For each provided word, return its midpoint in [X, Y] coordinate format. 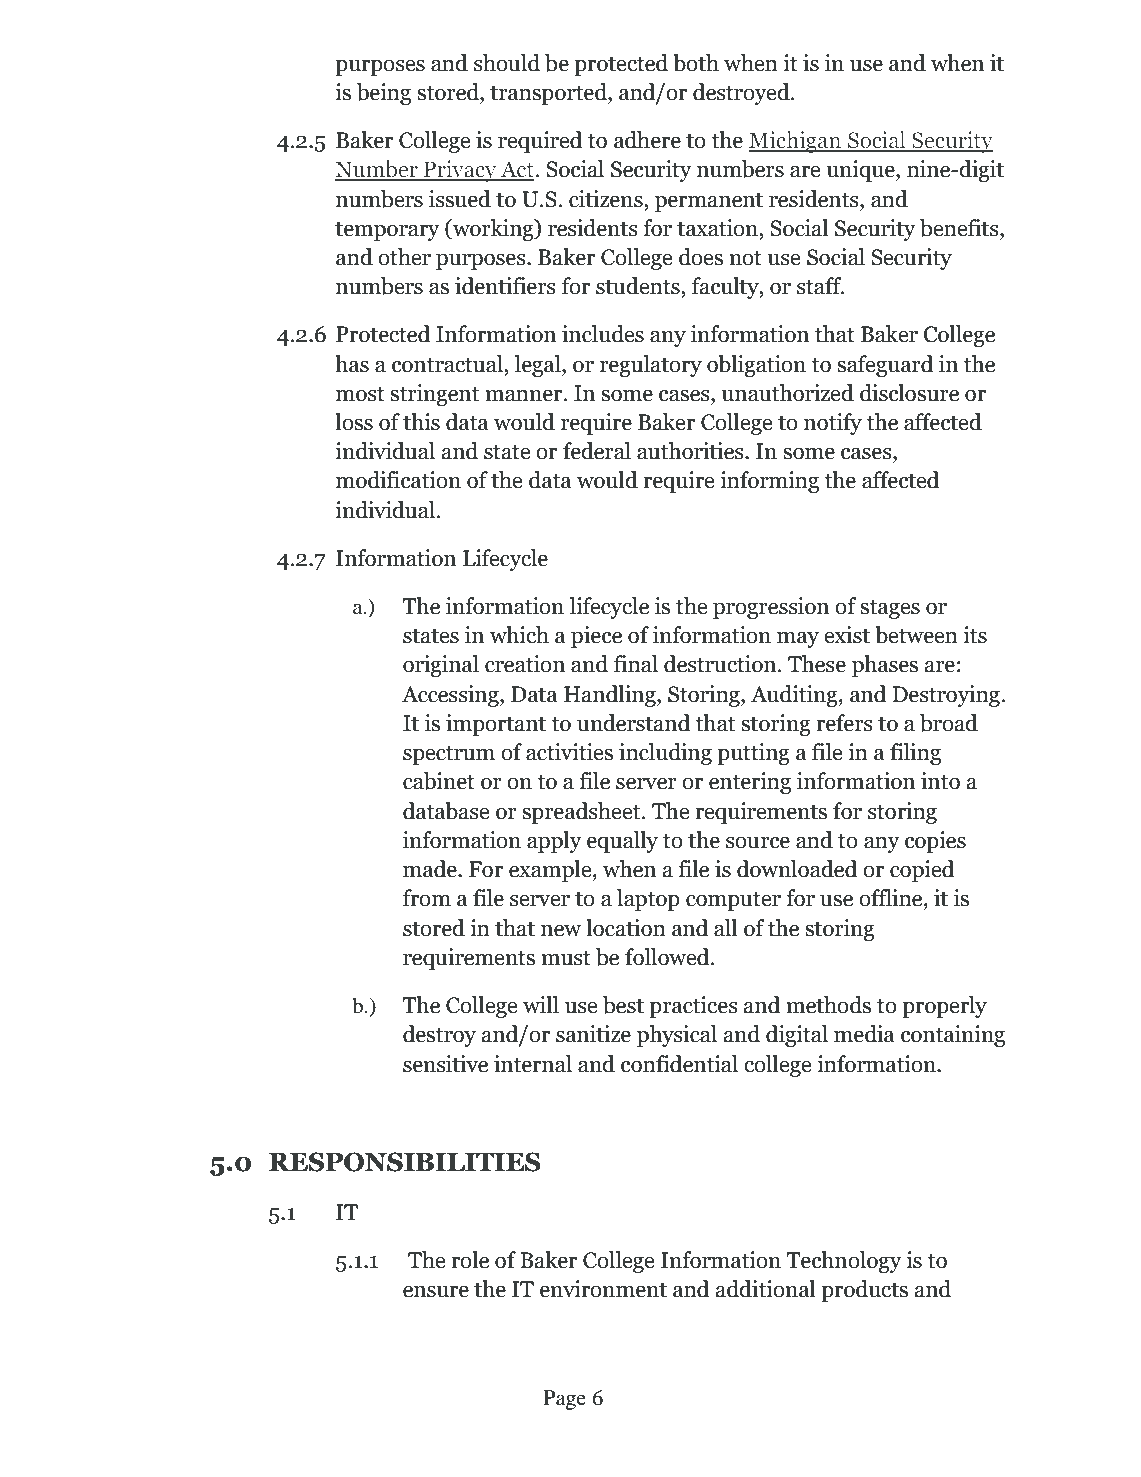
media [864, 1034]
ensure [436, 1292]
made [431, 869]
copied [922, 871]
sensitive [445, 1064]
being [384, 94]
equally [622, 842]
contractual [448, 364]
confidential [679, 1064]
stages [890, 609]
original [441, 666]
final [636, 664]
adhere [647, 140]
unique [861, 171]
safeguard [885, 366]
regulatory [651, 366]
